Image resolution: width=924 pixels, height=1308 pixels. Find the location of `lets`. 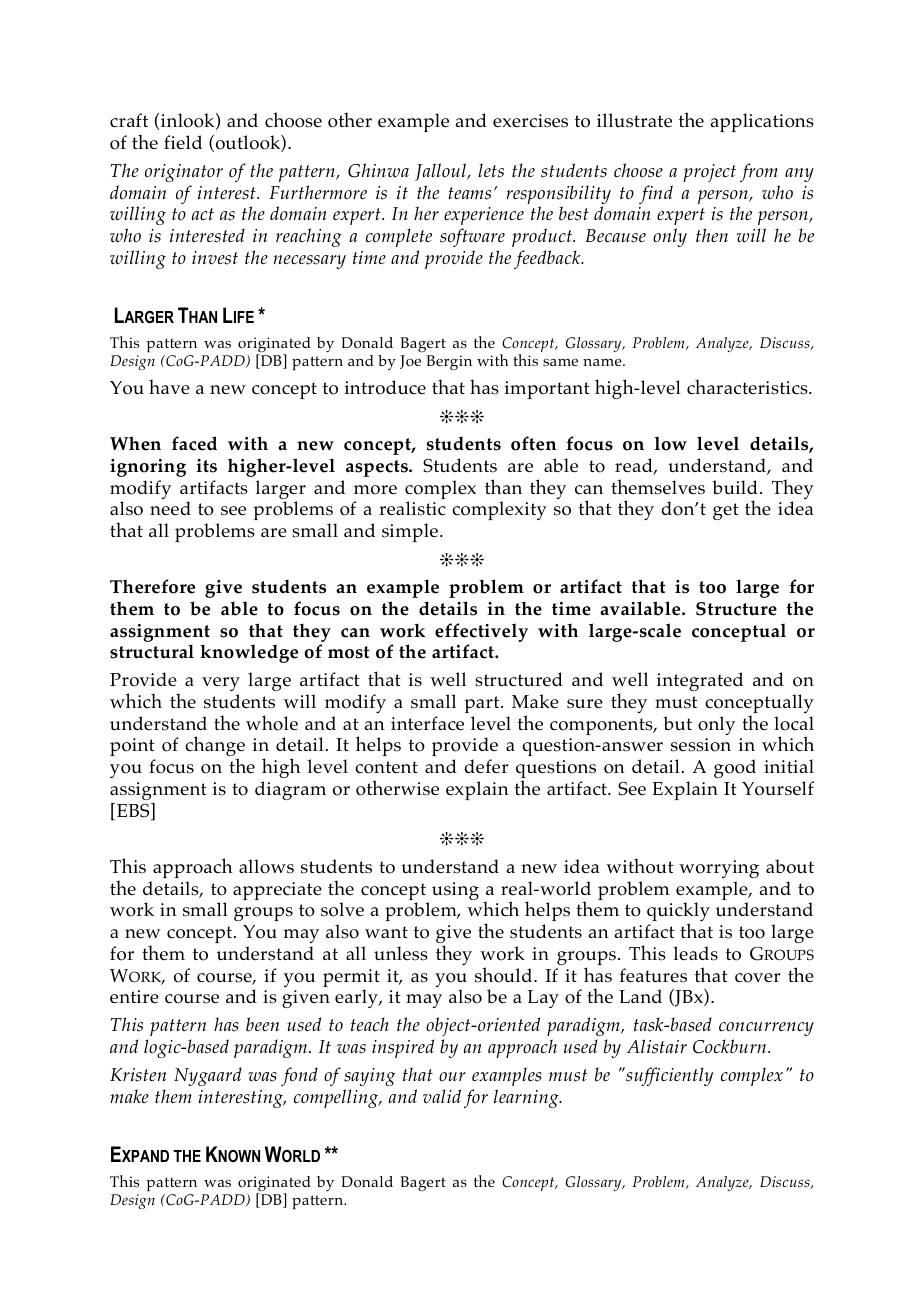

lets is located at coordinates (491, 170).
